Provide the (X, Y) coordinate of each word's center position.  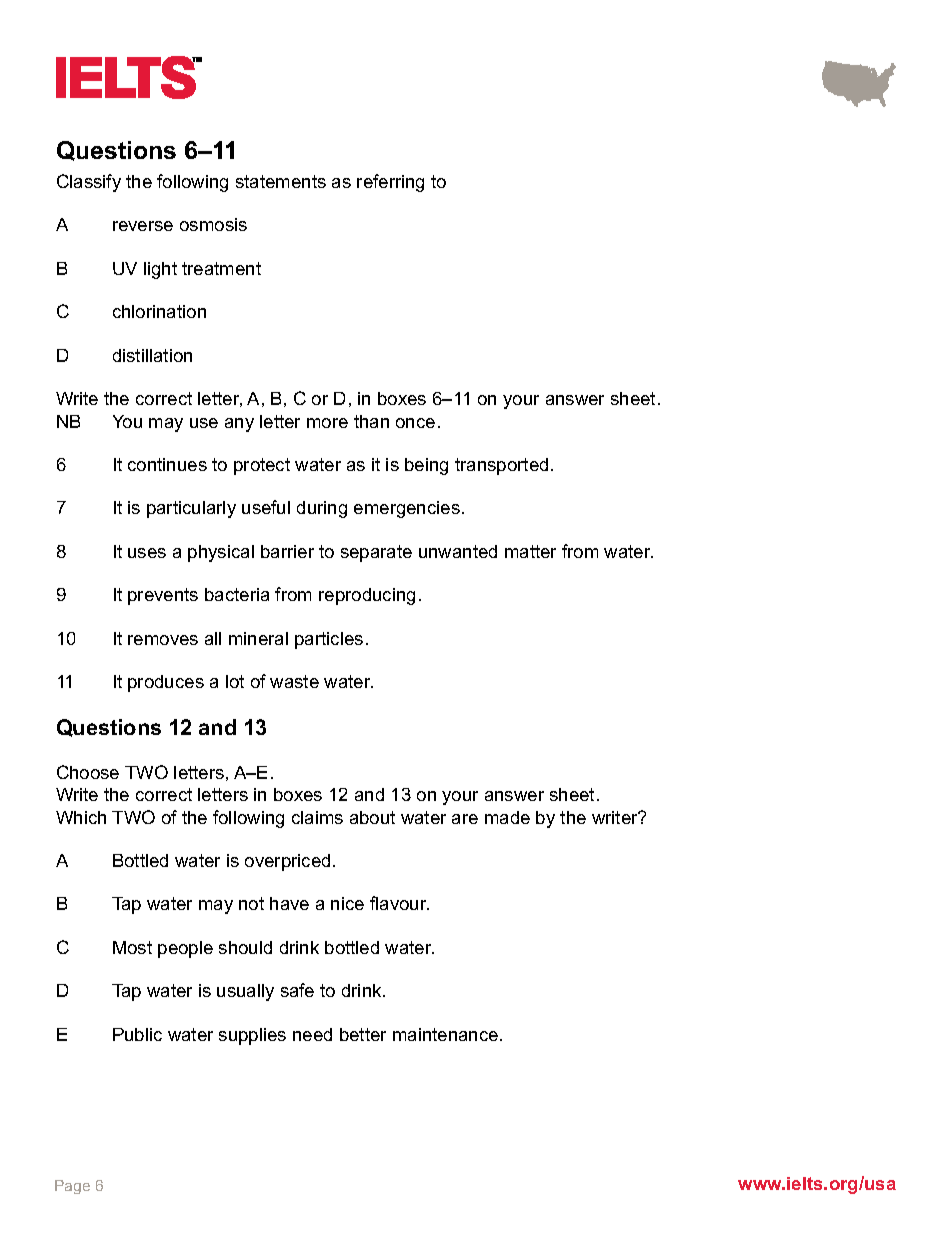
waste (294, 681)
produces (166, 683)
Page (72, 1187)
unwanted (458, 551)
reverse (143, 226)
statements (281, 181)
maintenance (447, 1034)
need (312, 1034)
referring (390, 183)
